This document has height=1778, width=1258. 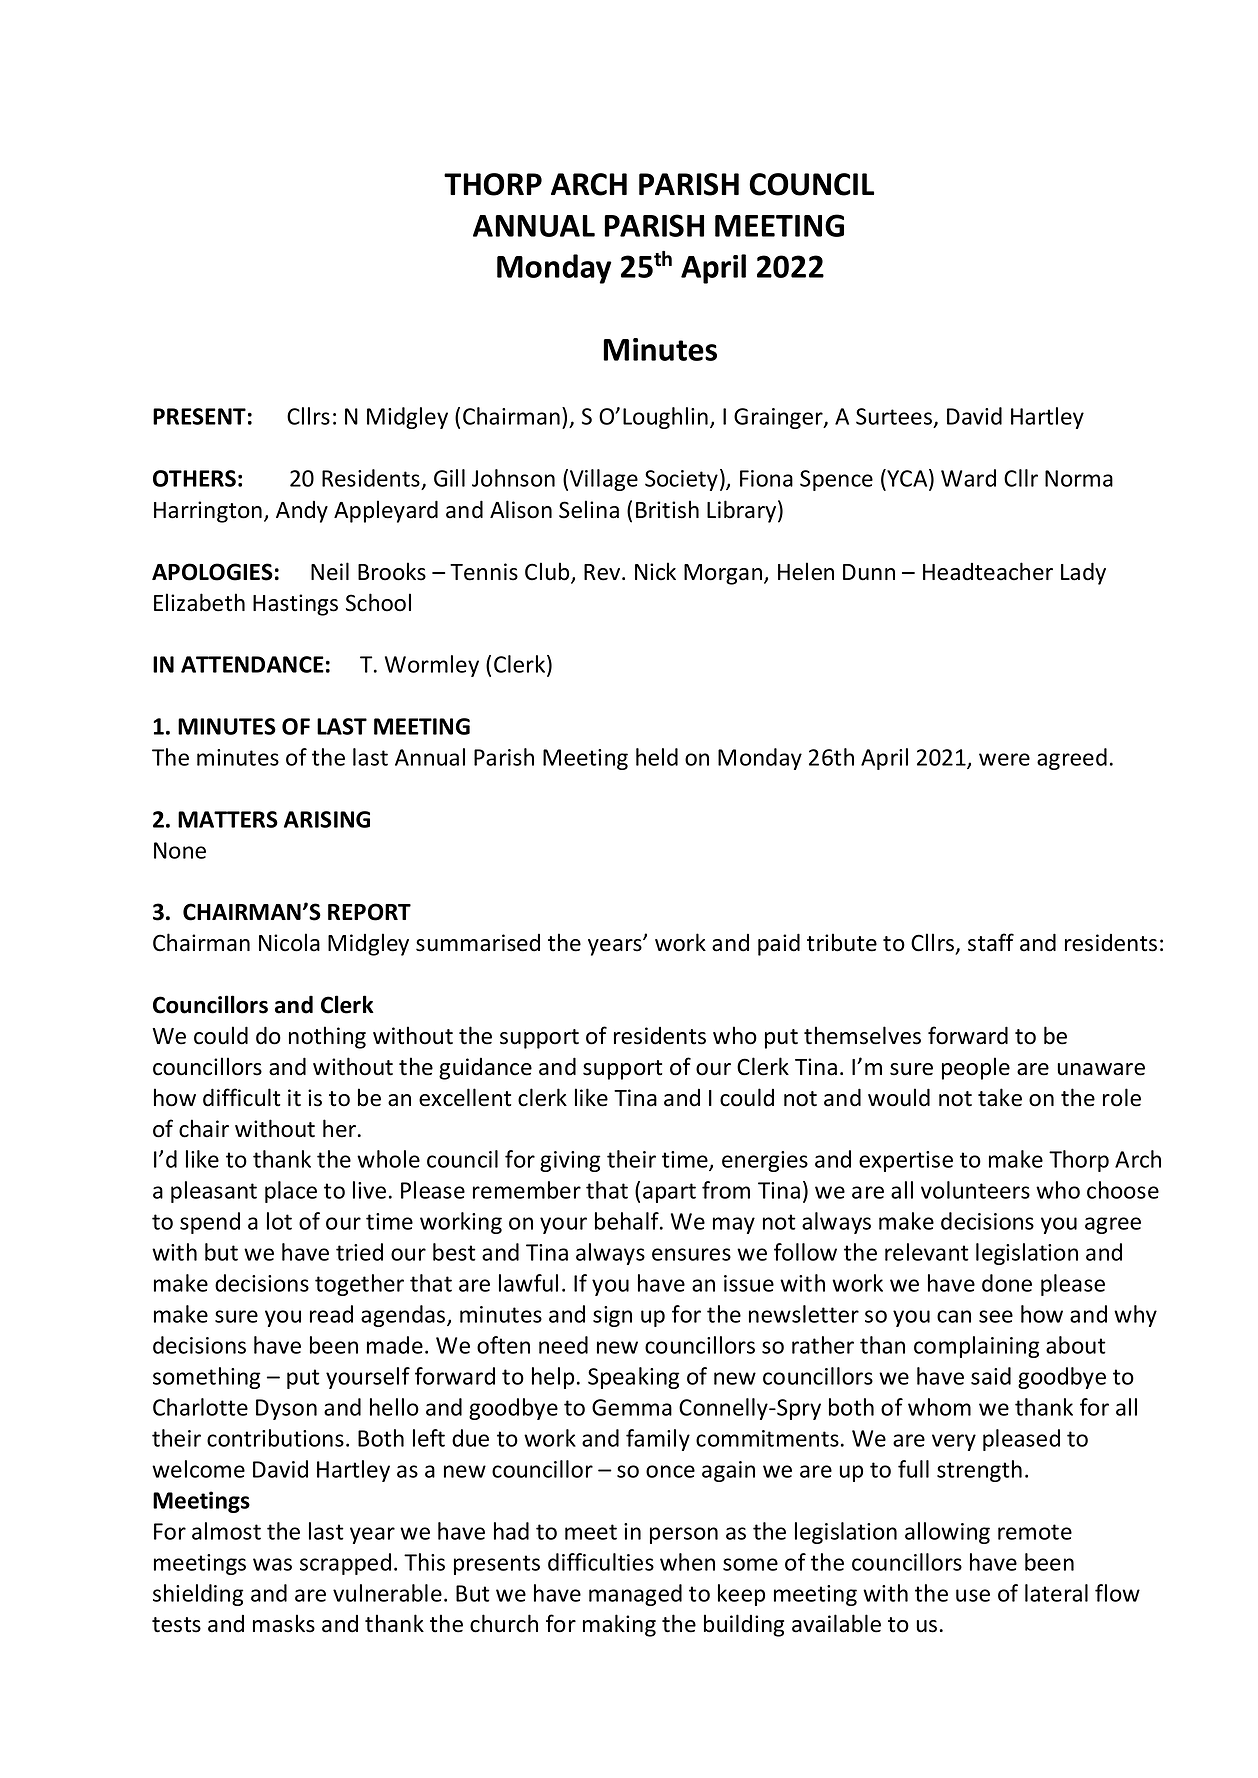 I want to click on was, so click(x=272, y=1564).
